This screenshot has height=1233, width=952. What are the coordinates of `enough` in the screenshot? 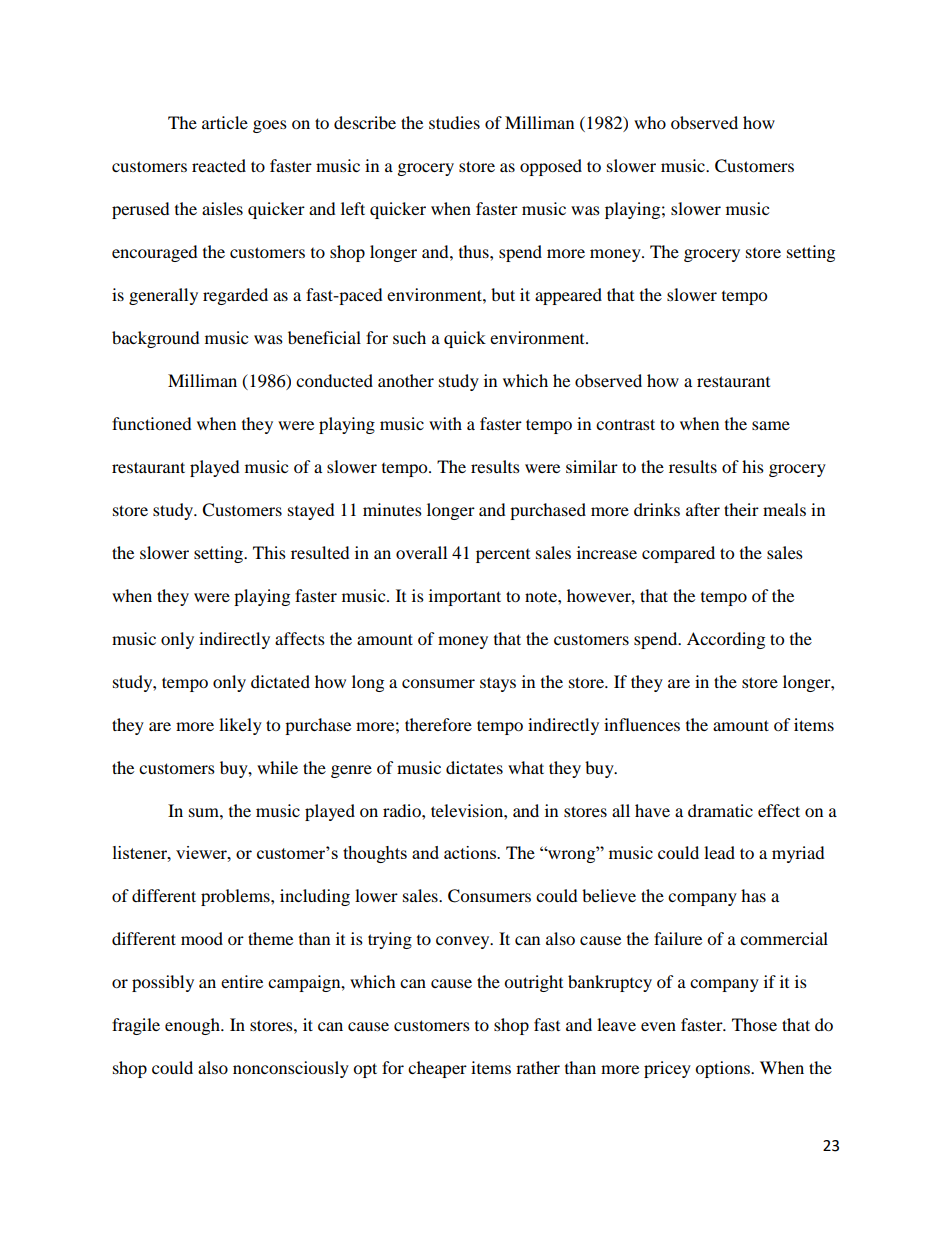 It's located at (193, 1026).
